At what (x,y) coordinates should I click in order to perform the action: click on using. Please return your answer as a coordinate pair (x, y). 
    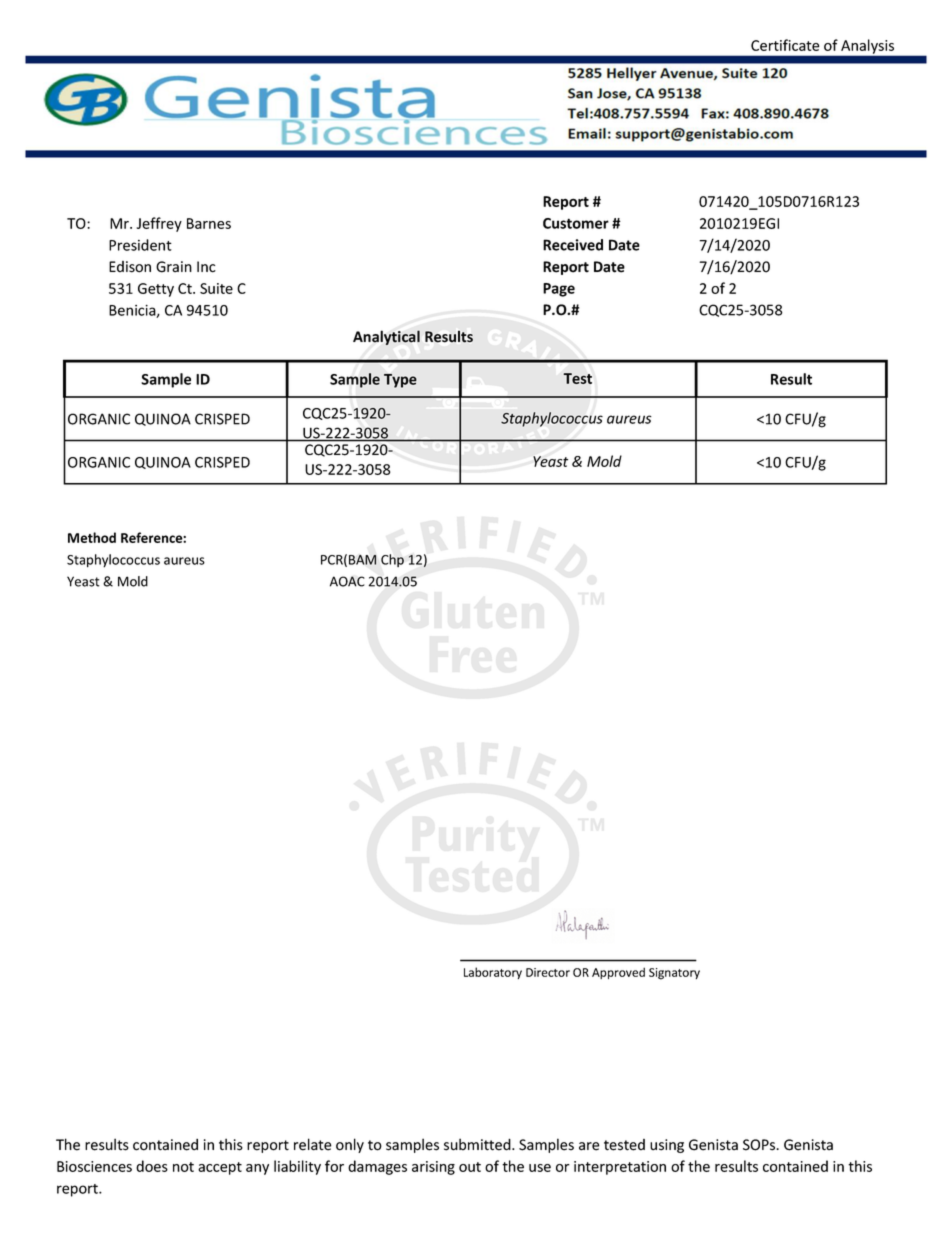
    Looking at the image, I should click on (667, 1146).
